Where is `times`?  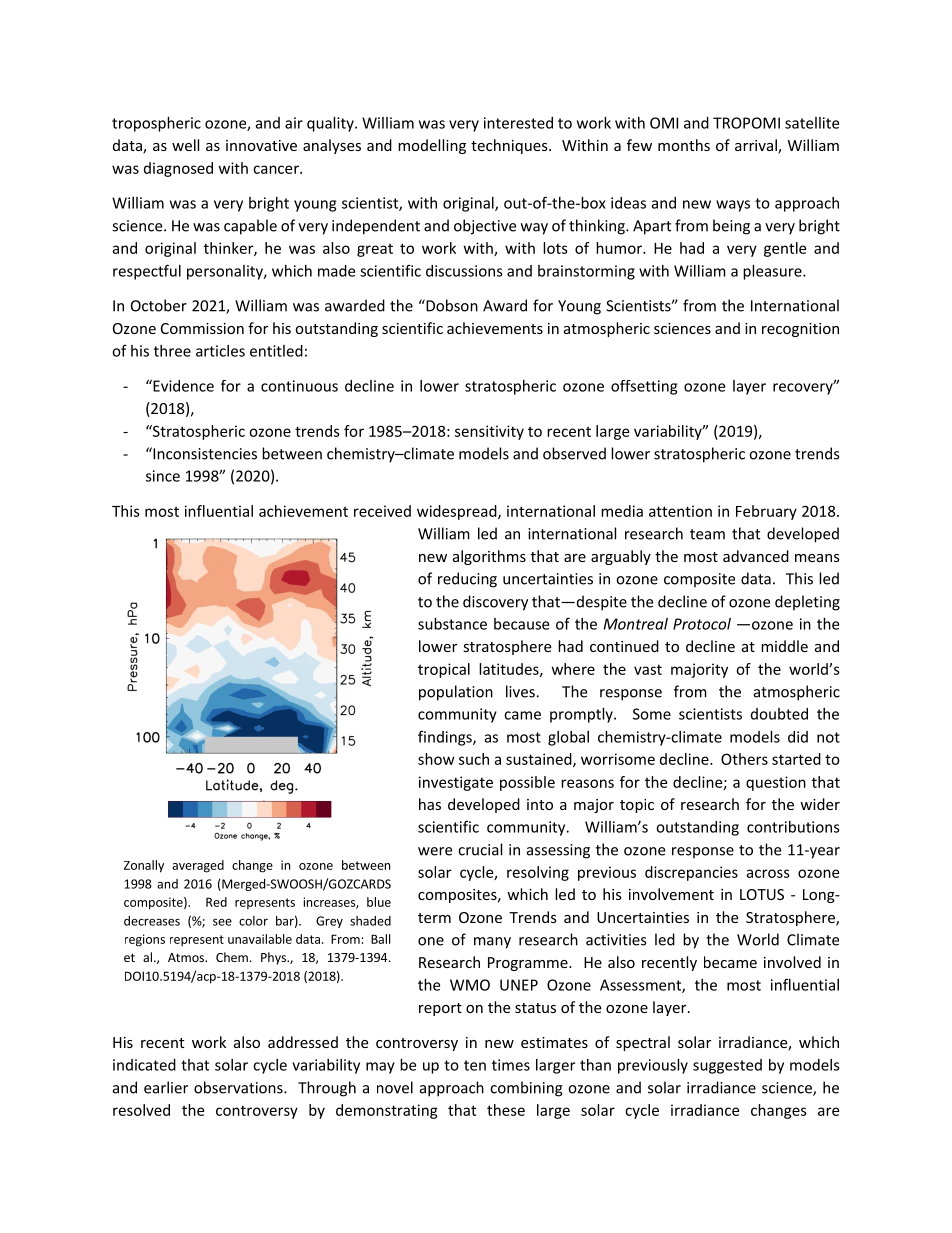 times is located at coordinates (511, 1065).
